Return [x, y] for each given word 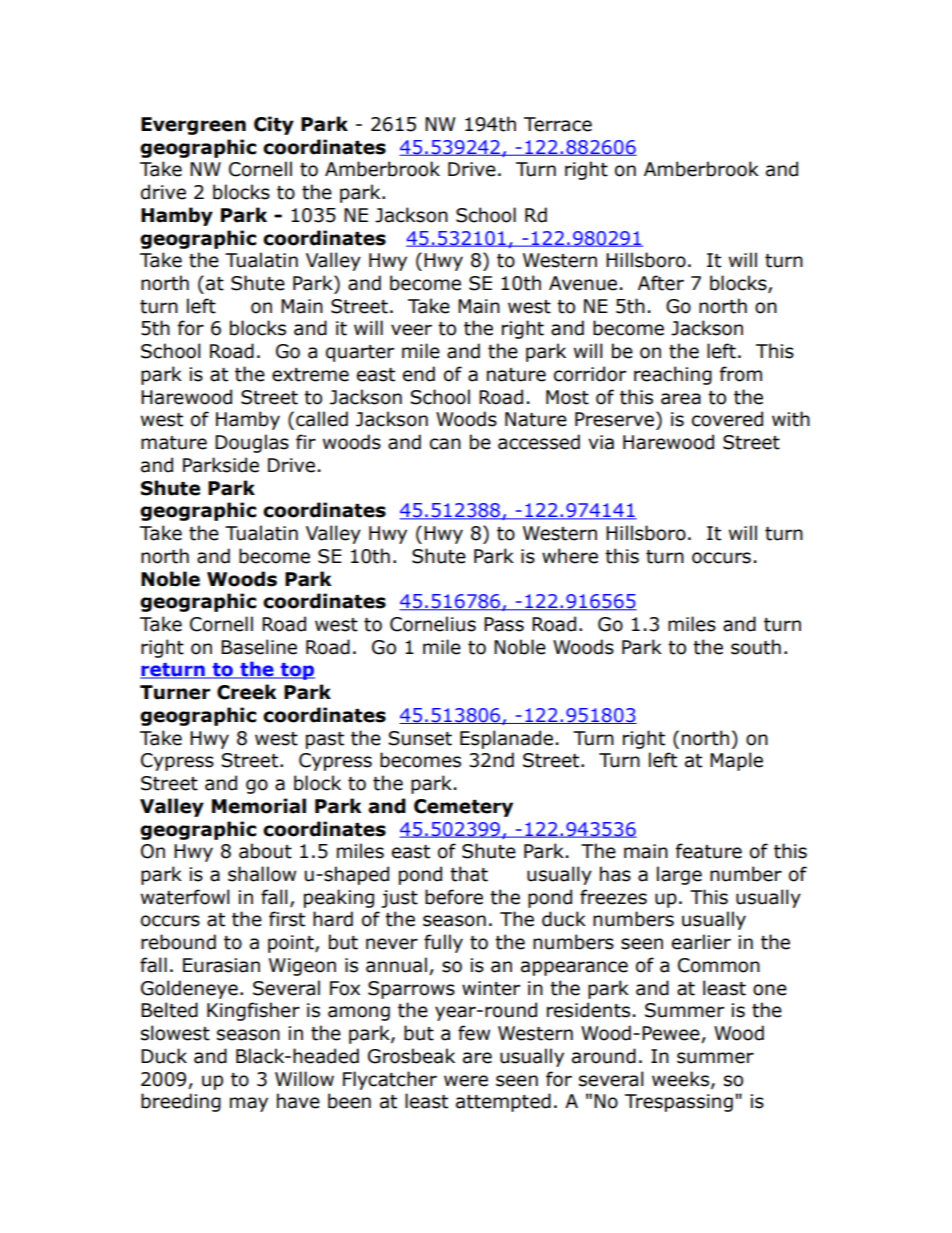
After [661, 283]
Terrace [558, 124]
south [756, 647]
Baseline [259, 647]
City [274, 125]
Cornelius [433, 624]
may [249, 1104]
